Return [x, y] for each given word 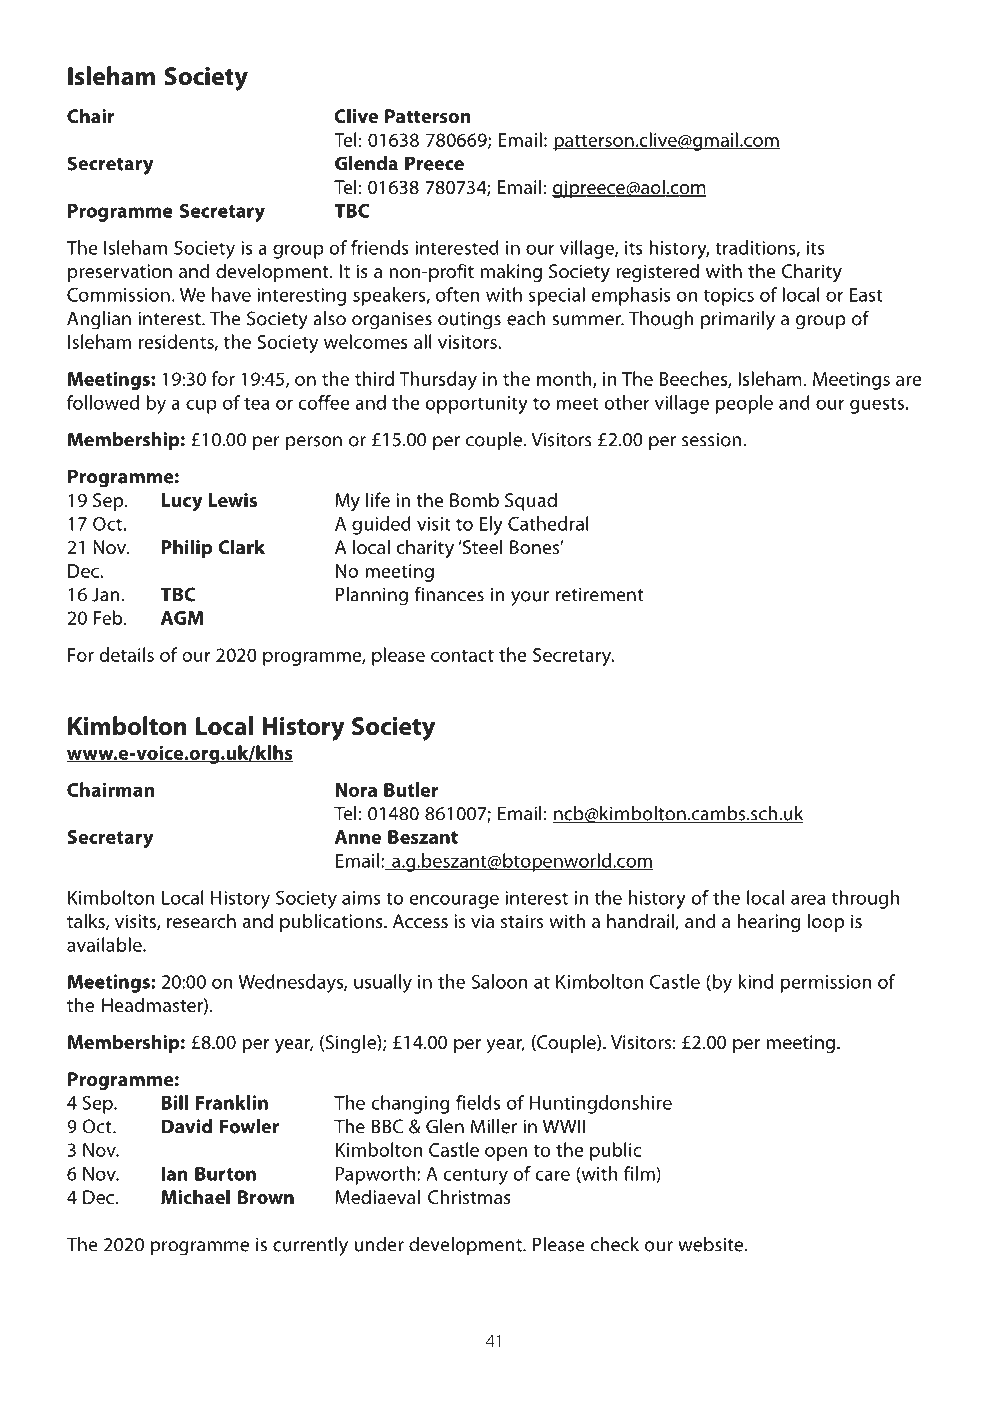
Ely [491, 525]
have [231, 294]
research [201, 920]
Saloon [500, 981]
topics [729, 297]
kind [755, 981]
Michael [195, 1196]
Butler [411, 789]
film [640, 1174]
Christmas [469, 1196]
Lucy [182, 502]
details [127, 654]
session [711, 440]
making [511, 272]
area [808, 899]
